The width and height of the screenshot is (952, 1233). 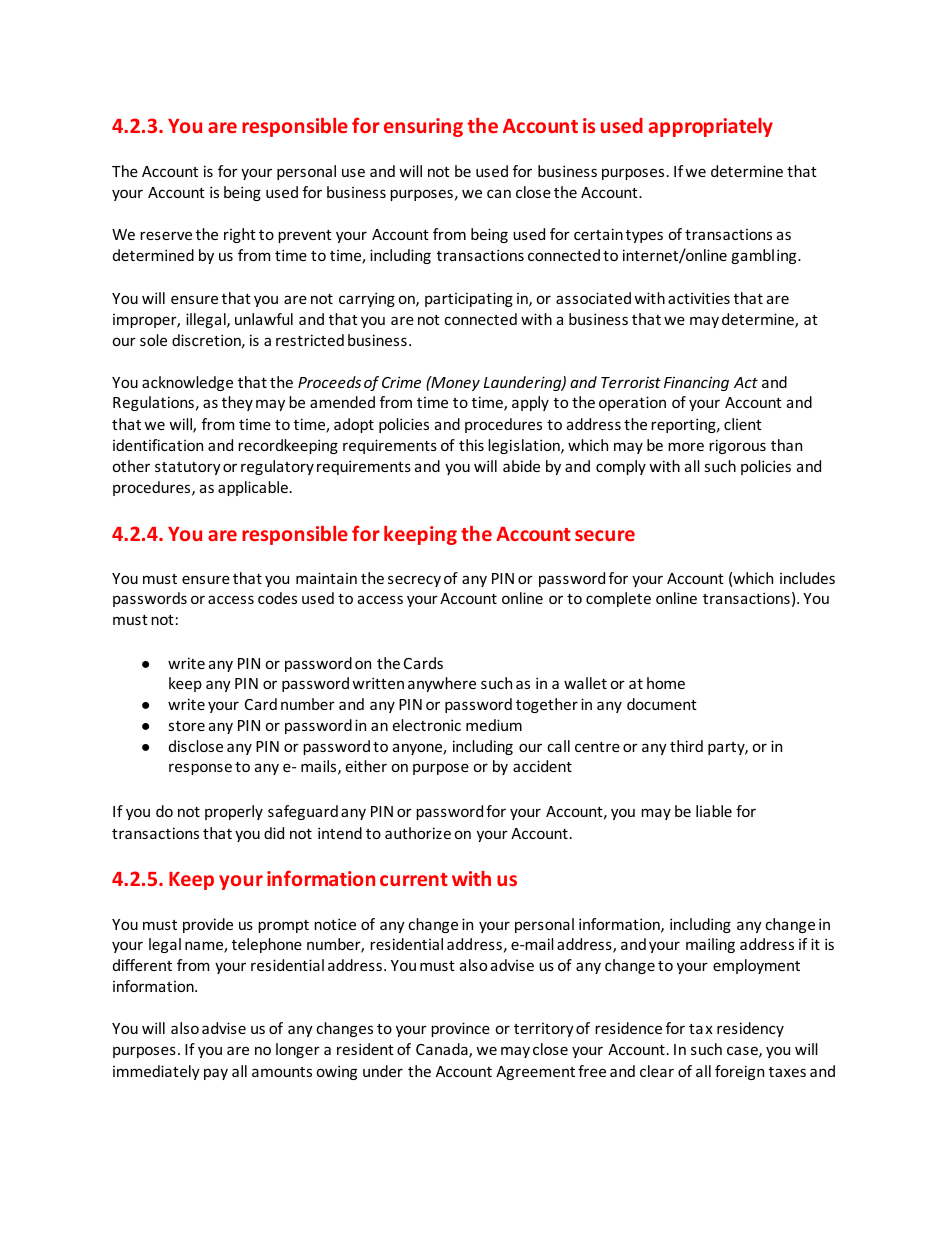 What do you see at coordinates (234, 812) in the screenshot?
I see `properly` at bounding box center [234, 812].
